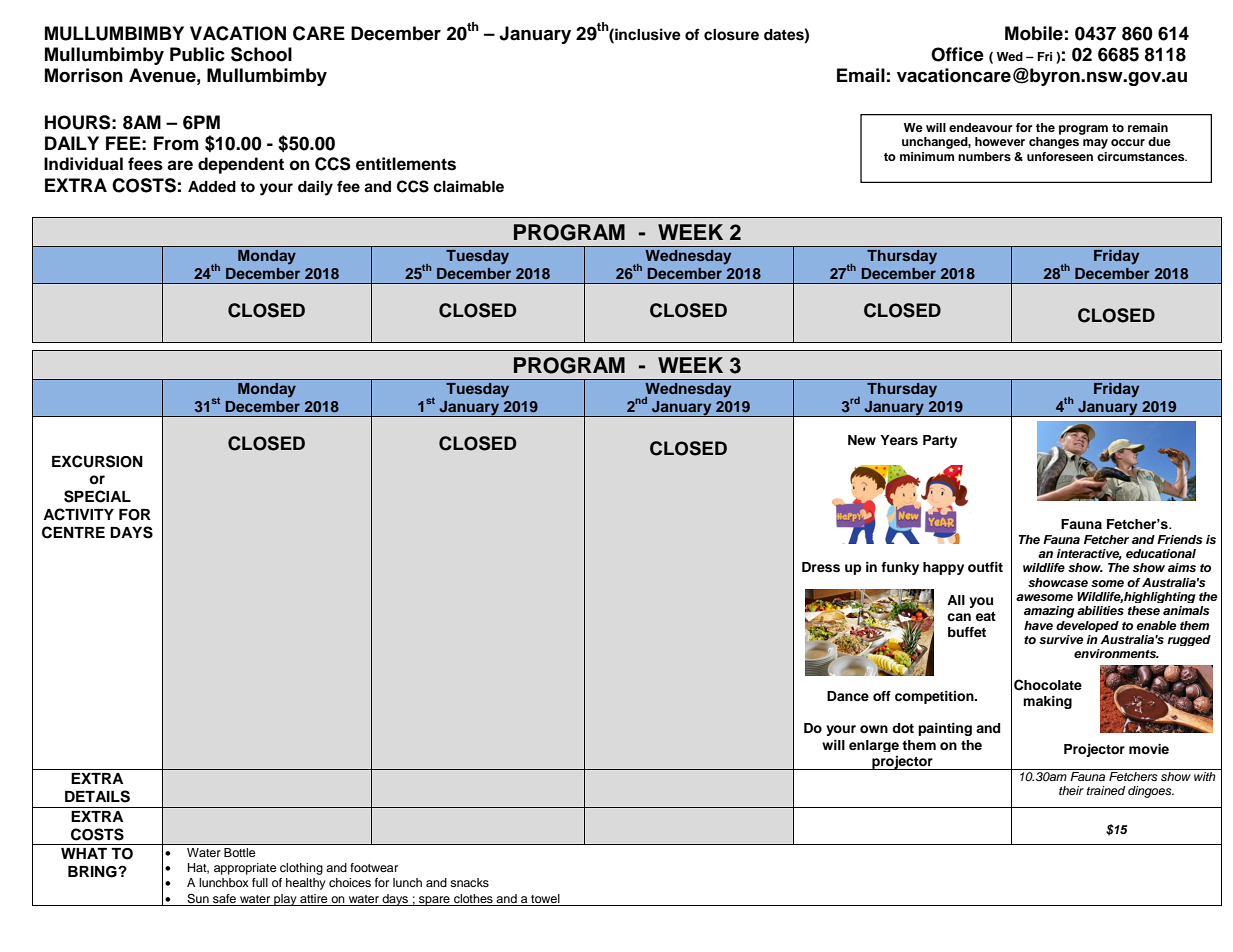  What do you see at coordinates (197, 54) in the page?
I see `Public` at bounding box center [197, 54].
